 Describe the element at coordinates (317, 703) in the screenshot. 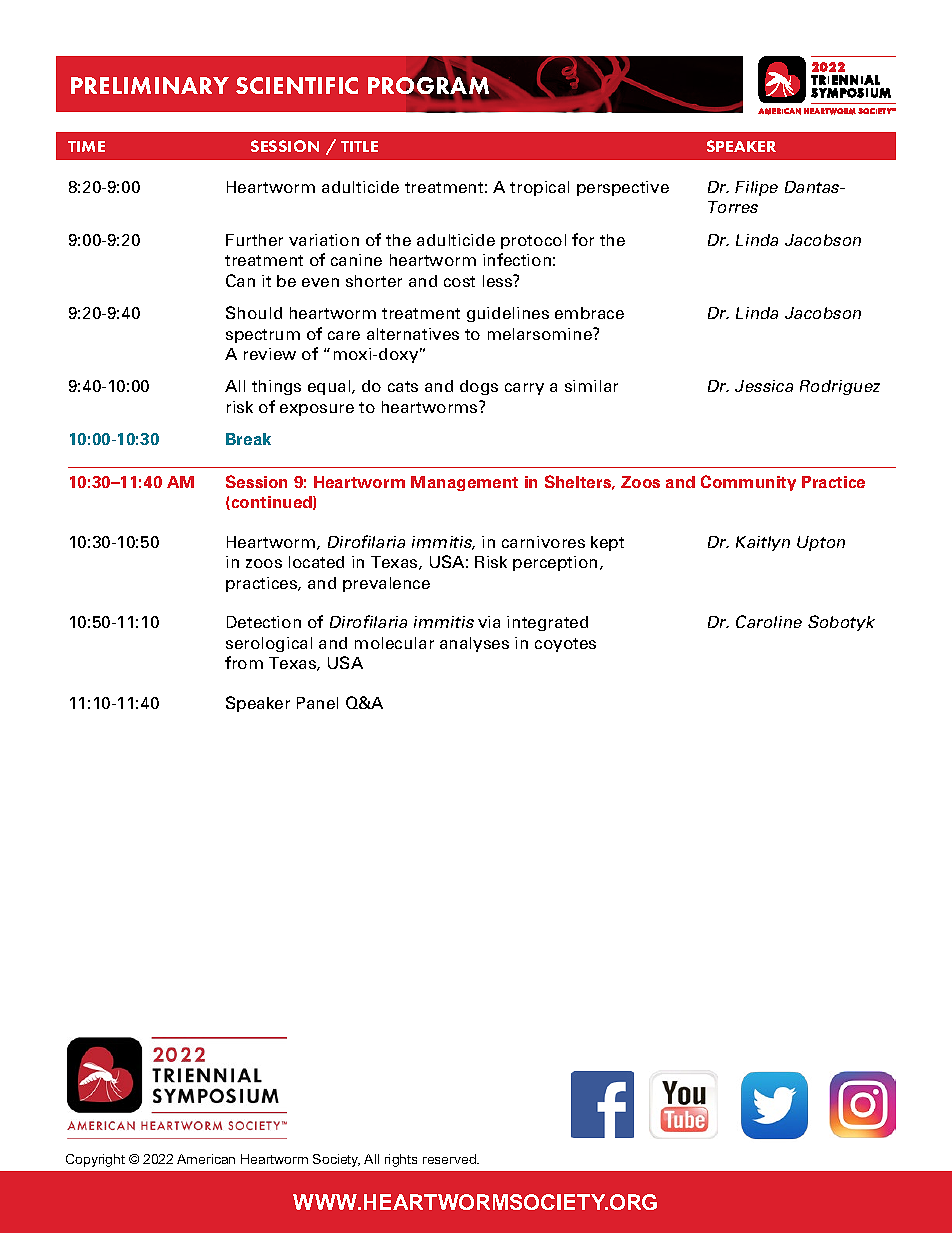

I see `Panel` at that location.
